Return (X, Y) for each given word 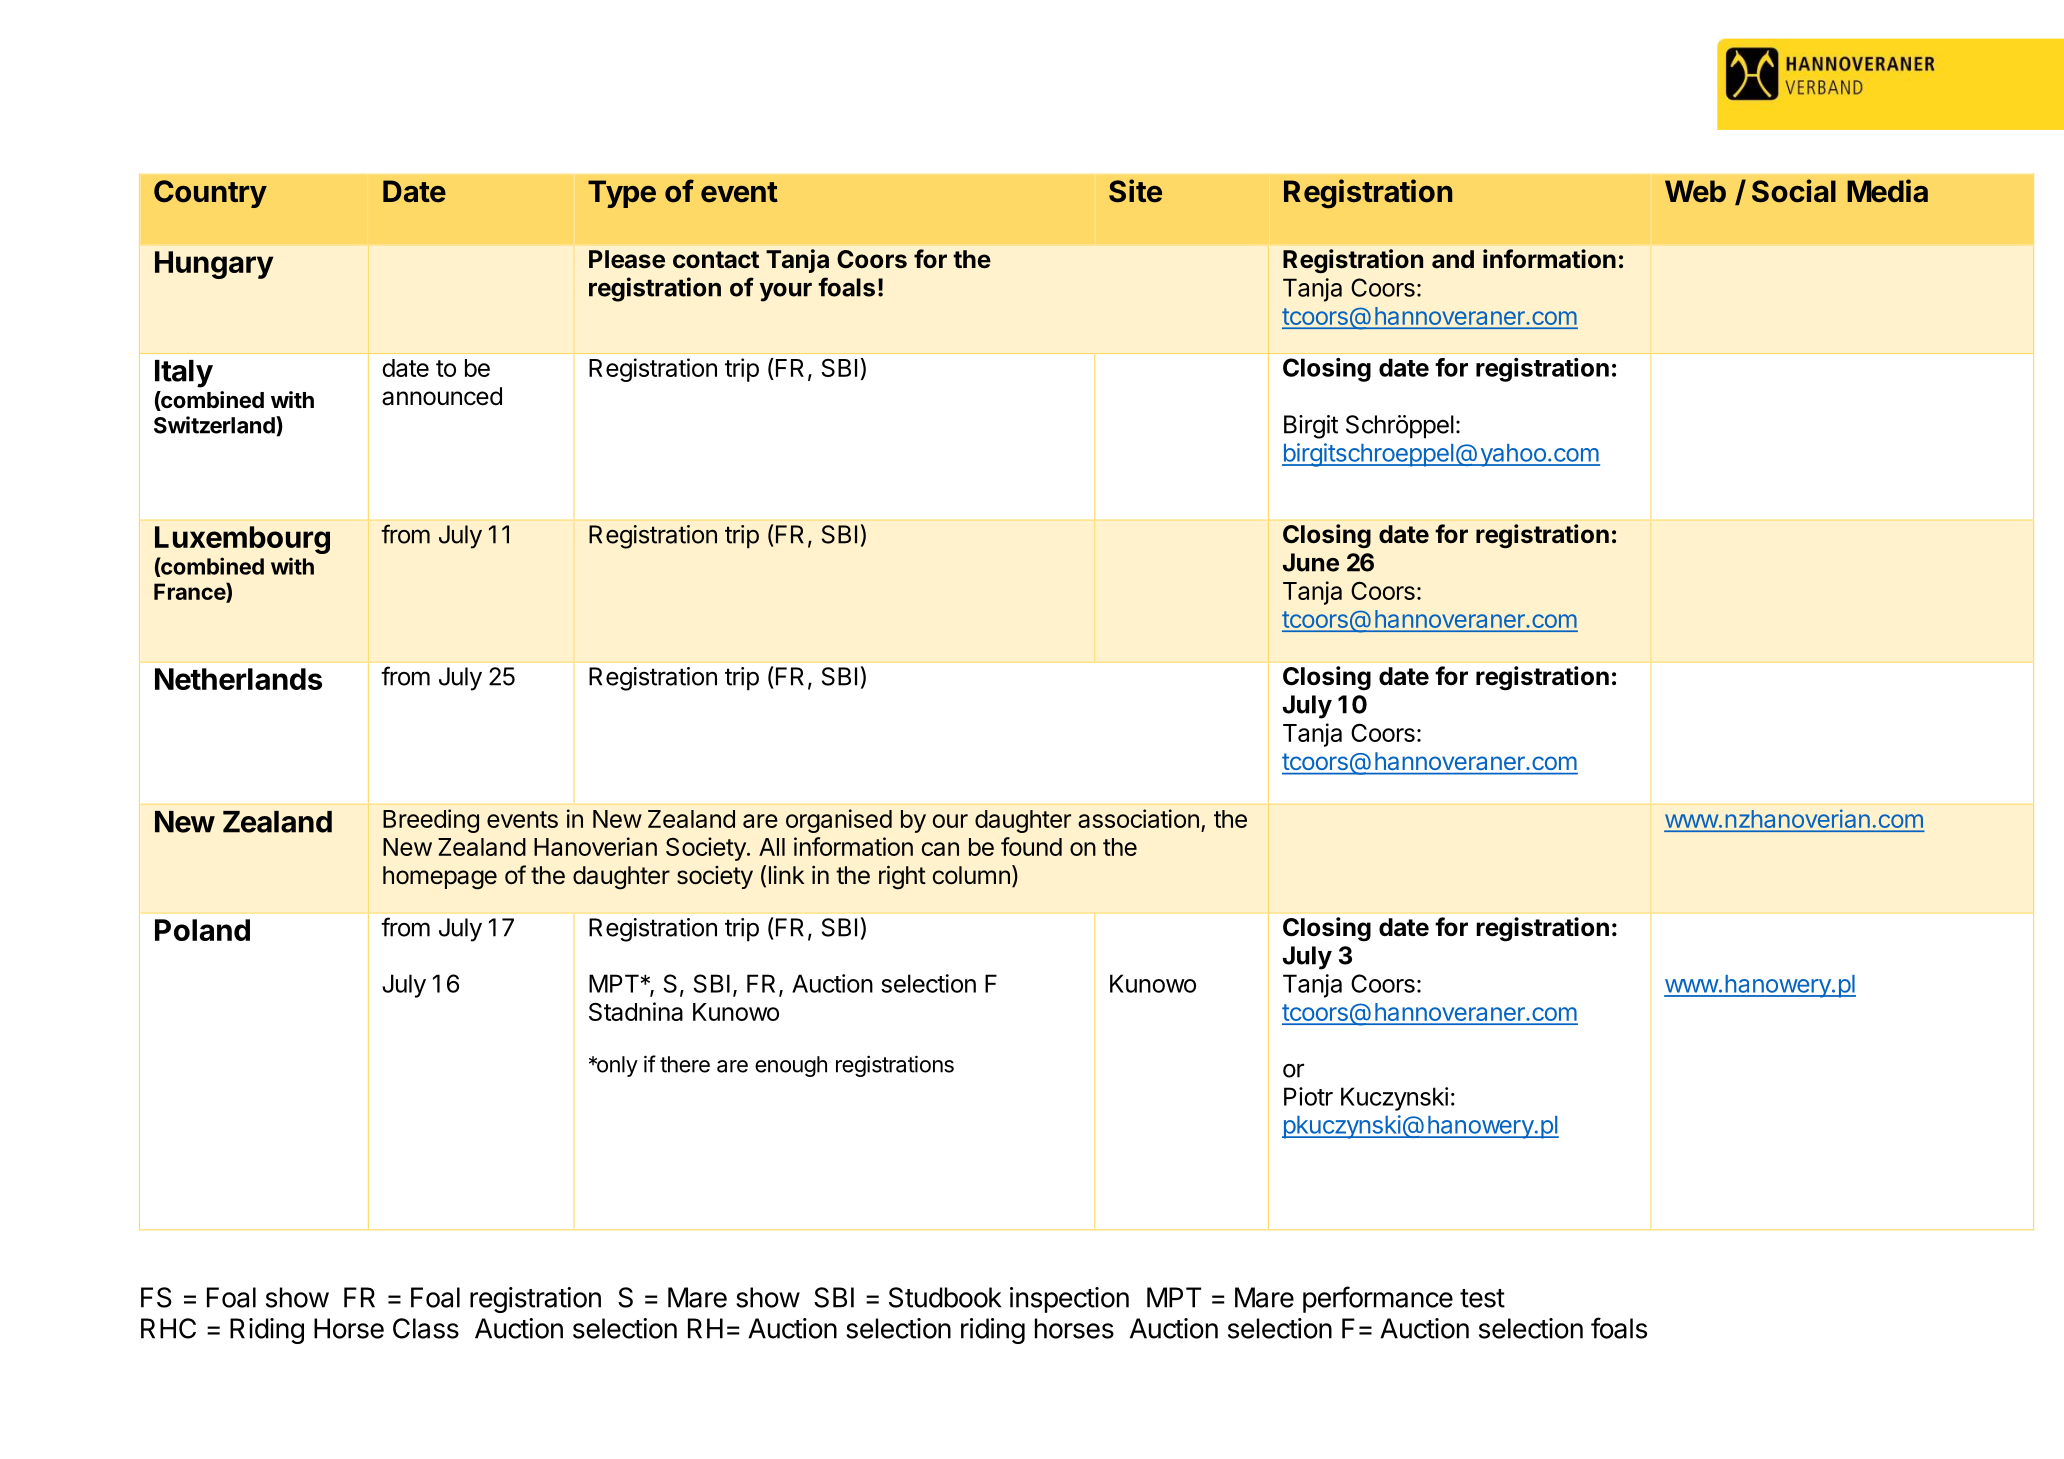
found (1031, 846)
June (1311, 562)
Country (210, 194)
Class (426, 1328)
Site (1135, 191)
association (1138, 818)
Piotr (1308, 1096)
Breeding (431, 821)
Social (1794, 191)
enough (791, 1066)
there (685, 1064)
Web (1695, 191)
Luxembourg (242, 540)
